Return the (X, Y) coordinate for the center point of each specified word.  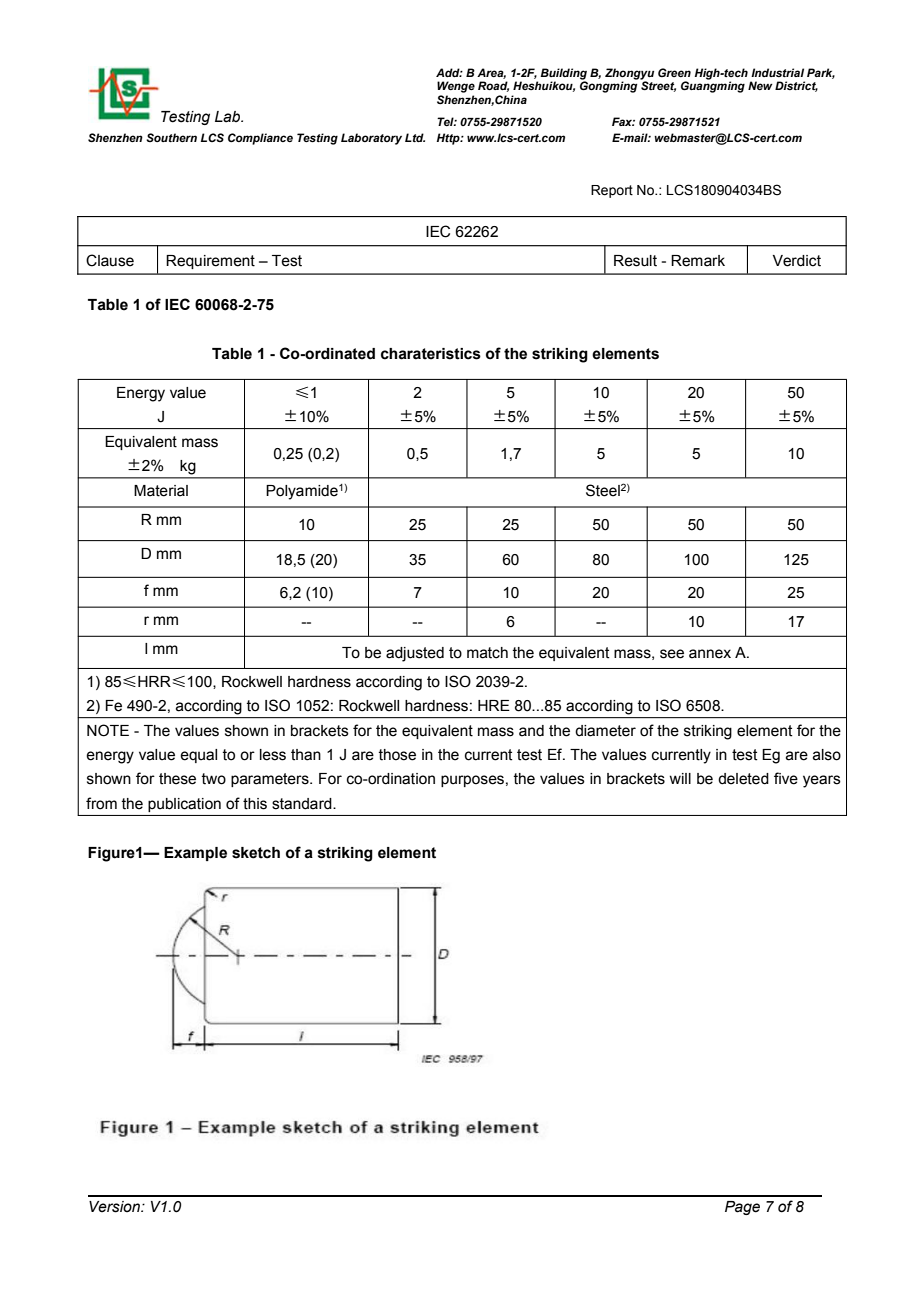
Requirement (210, 262)
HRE (494, 705)
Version (115, 1207)
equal (198, 756)
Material (161, 491)
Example (195, 854)
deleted (743, 779)
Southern (171, 137)
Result (635, 261)
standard (303, 804)
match (487, 653)
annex (710, 654)
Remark (698, 261)
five (786, 778)
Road (493, 86)
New (760, 85)
